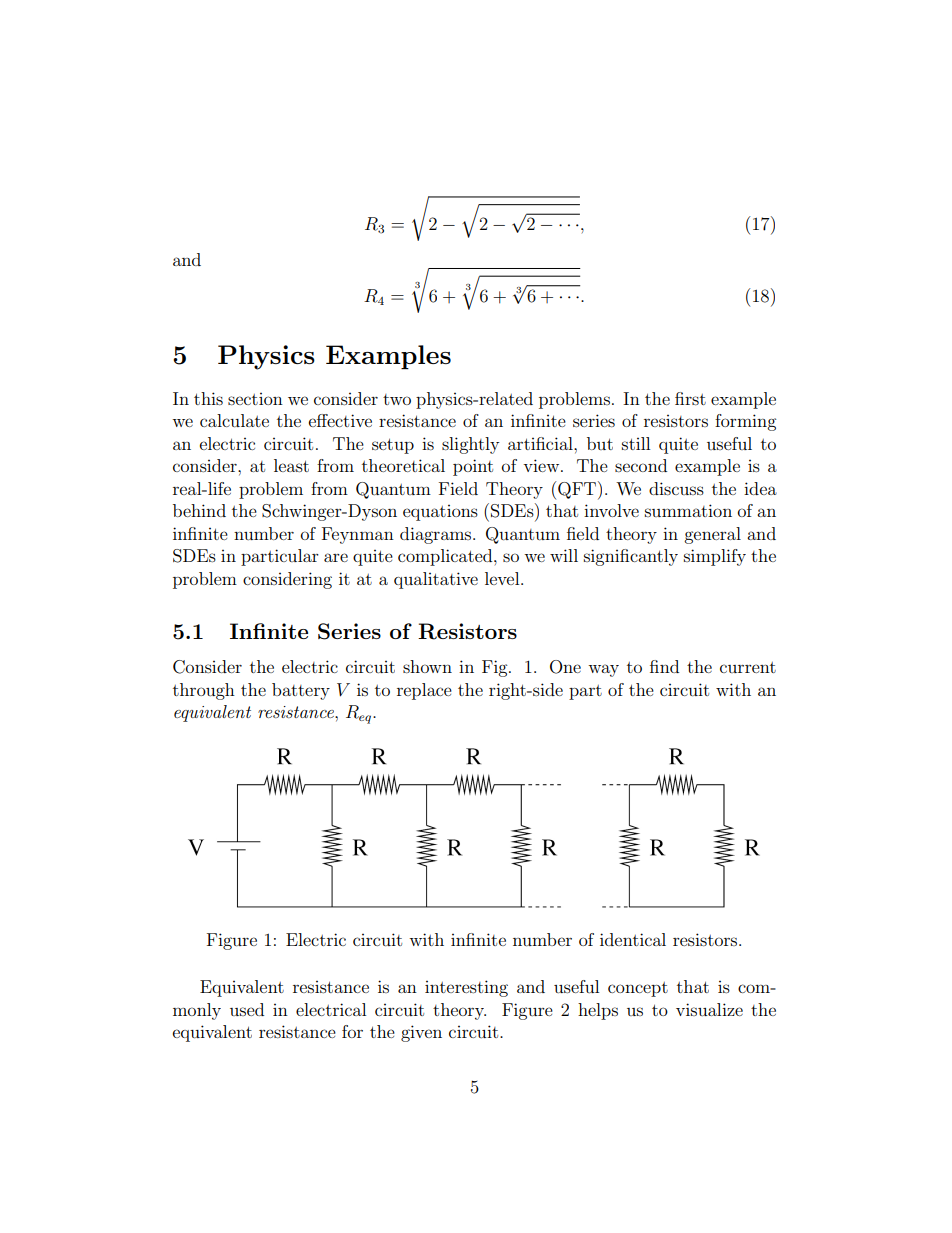 The image size is (952, 1233). I want to click on visualize, so click(709, 1009).
